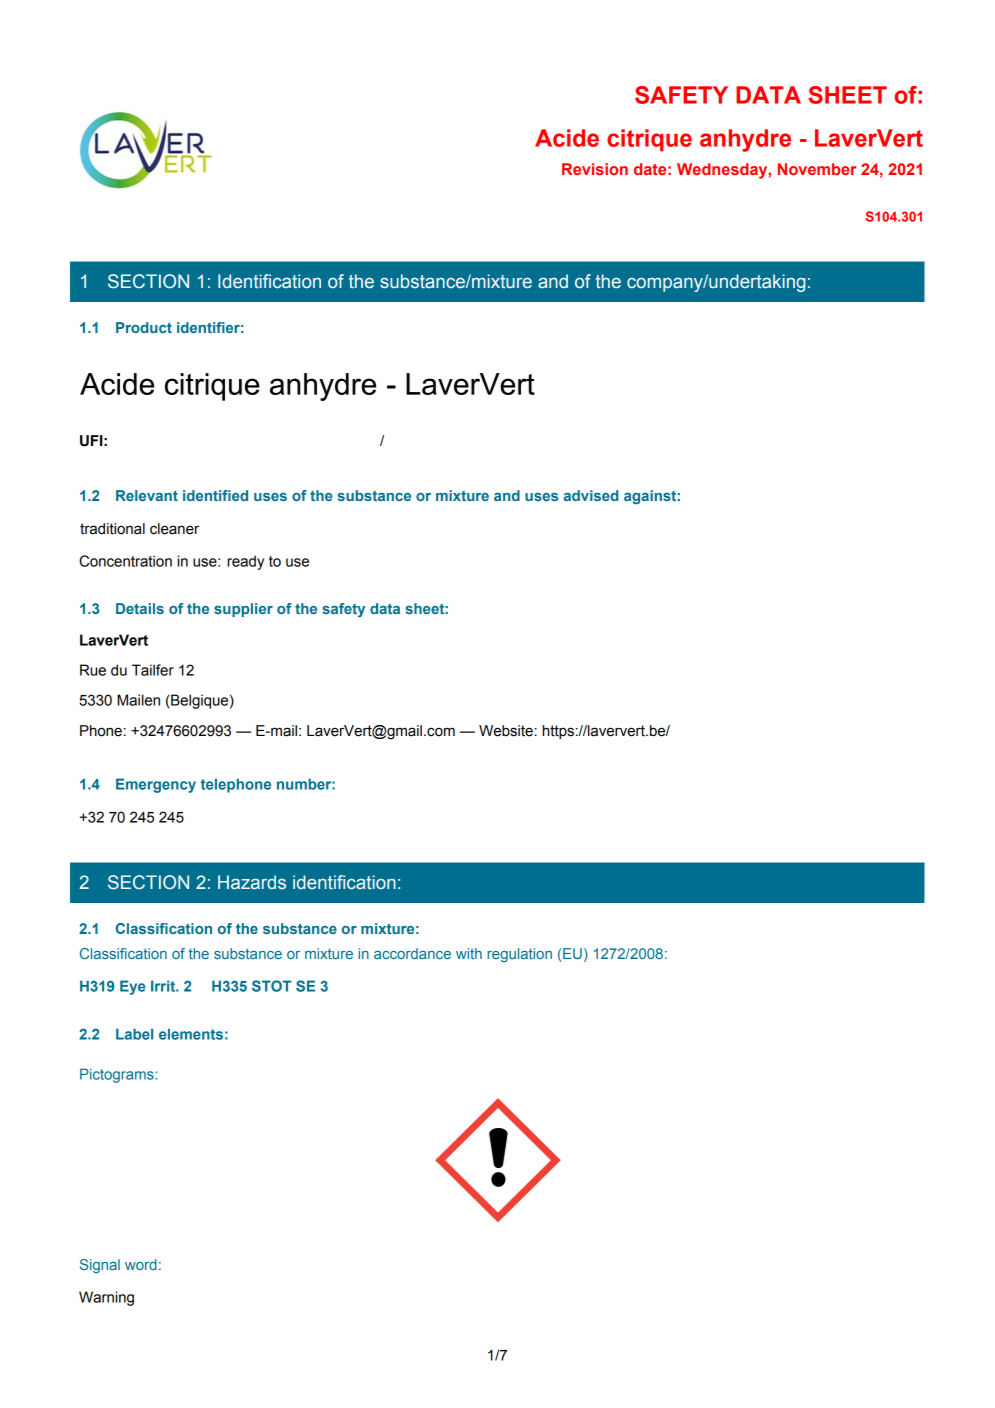 The width and height of the screenshot is (995, 1408). I want to click on November, so click(817, 169).
